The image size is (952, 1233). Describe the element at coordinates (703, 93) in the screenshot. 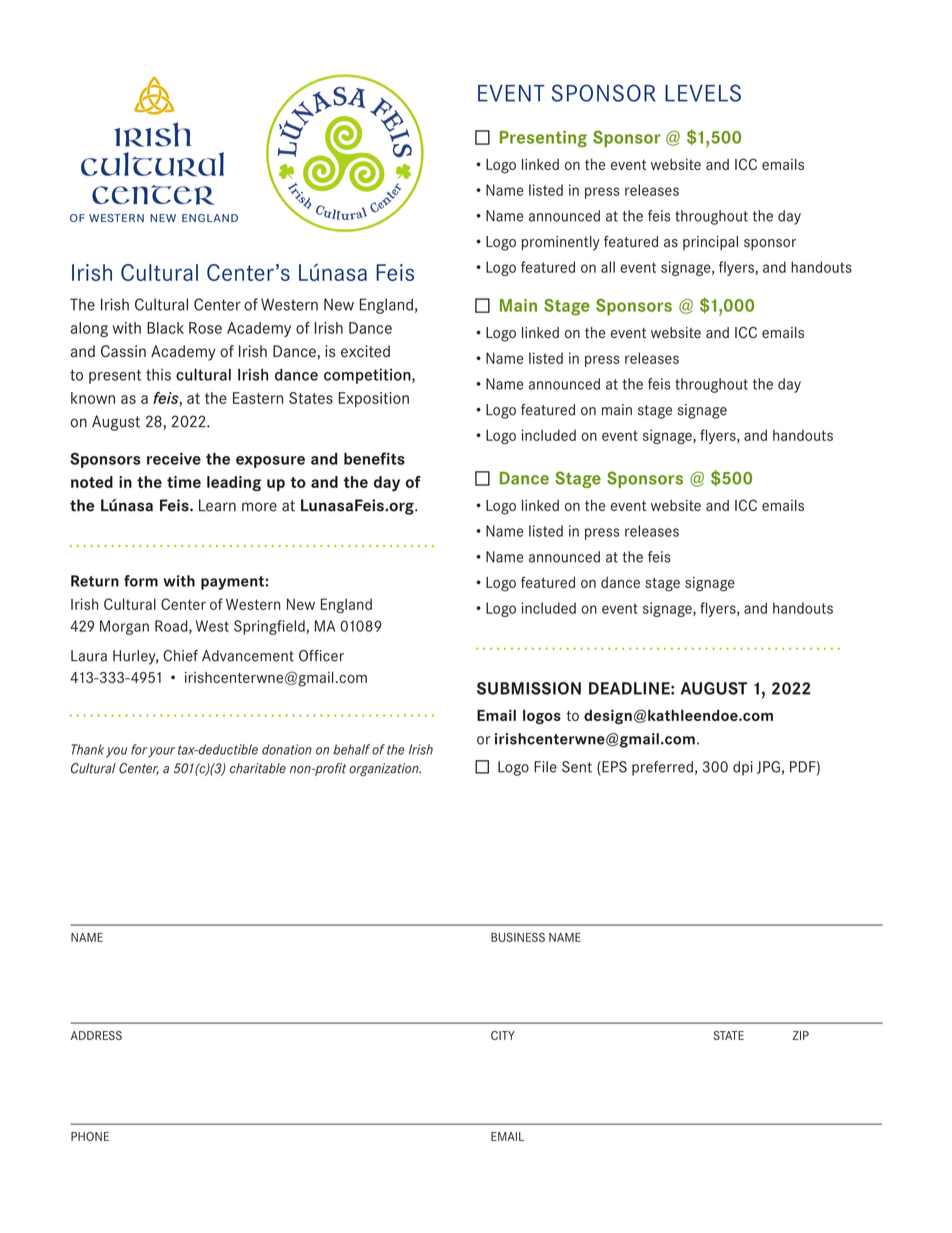

I see `LEVELS` at that location.
